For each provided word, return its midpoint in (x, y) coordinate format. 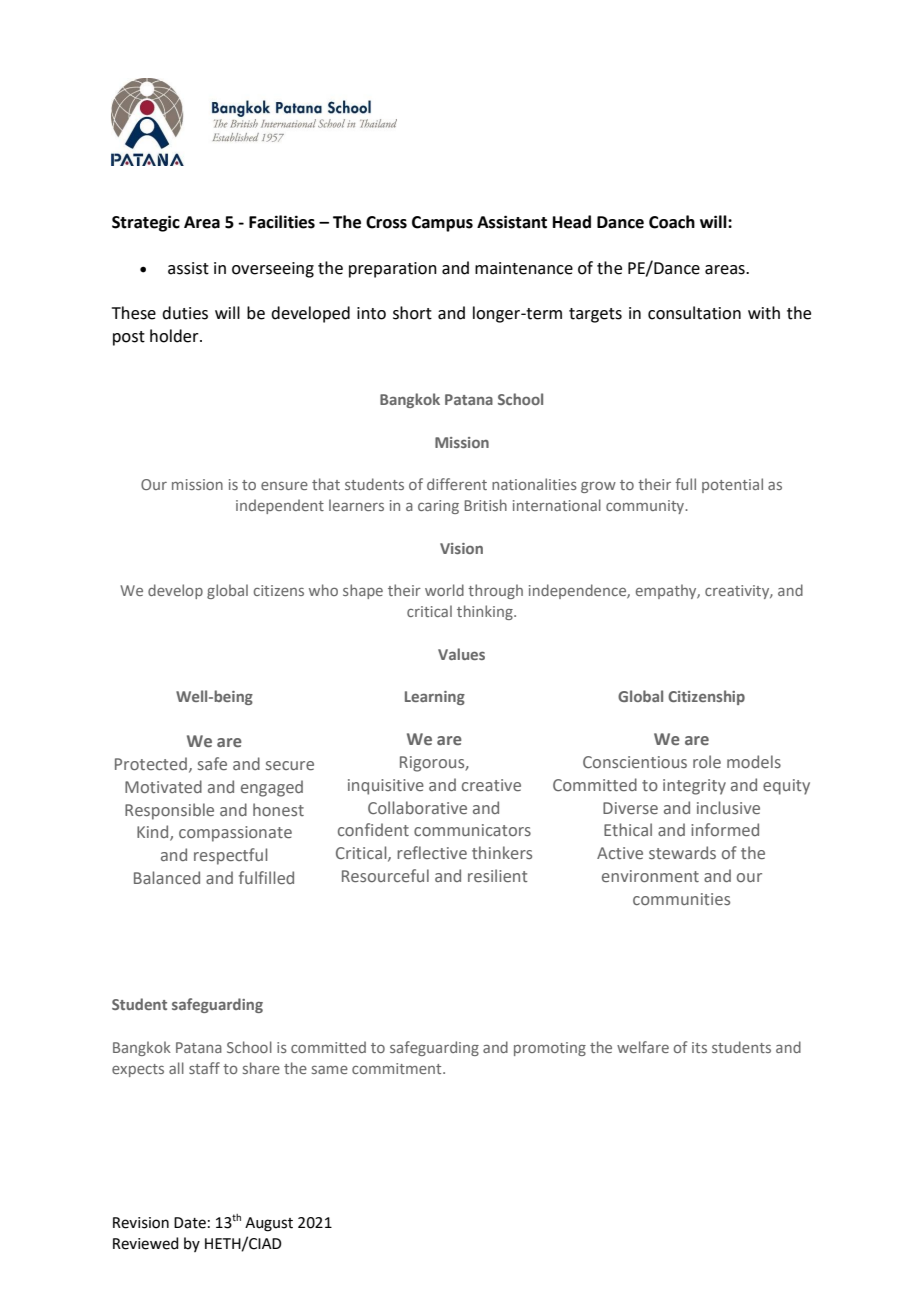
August (269, 1224)
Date (190, 1223)
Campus (442, 224)
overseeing (273, 270)
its (699, 1047)
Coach (672, 222)
